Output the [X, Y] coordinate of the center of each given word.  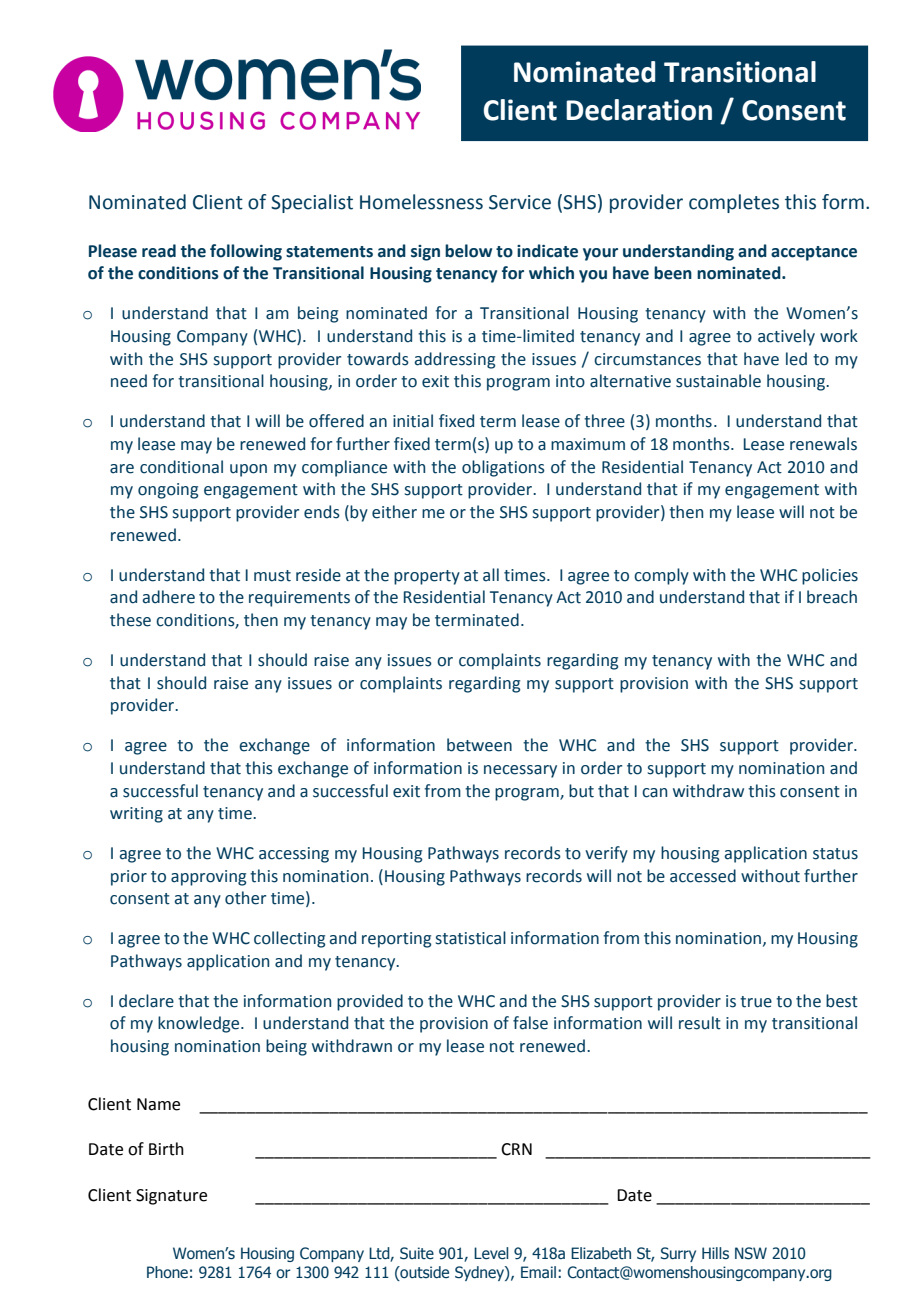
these [130, 620]
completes [734, 203]
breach [832, 597]
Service [520, 202]
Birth [166, 1149]
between [479, 745]
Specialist [312, 203]
